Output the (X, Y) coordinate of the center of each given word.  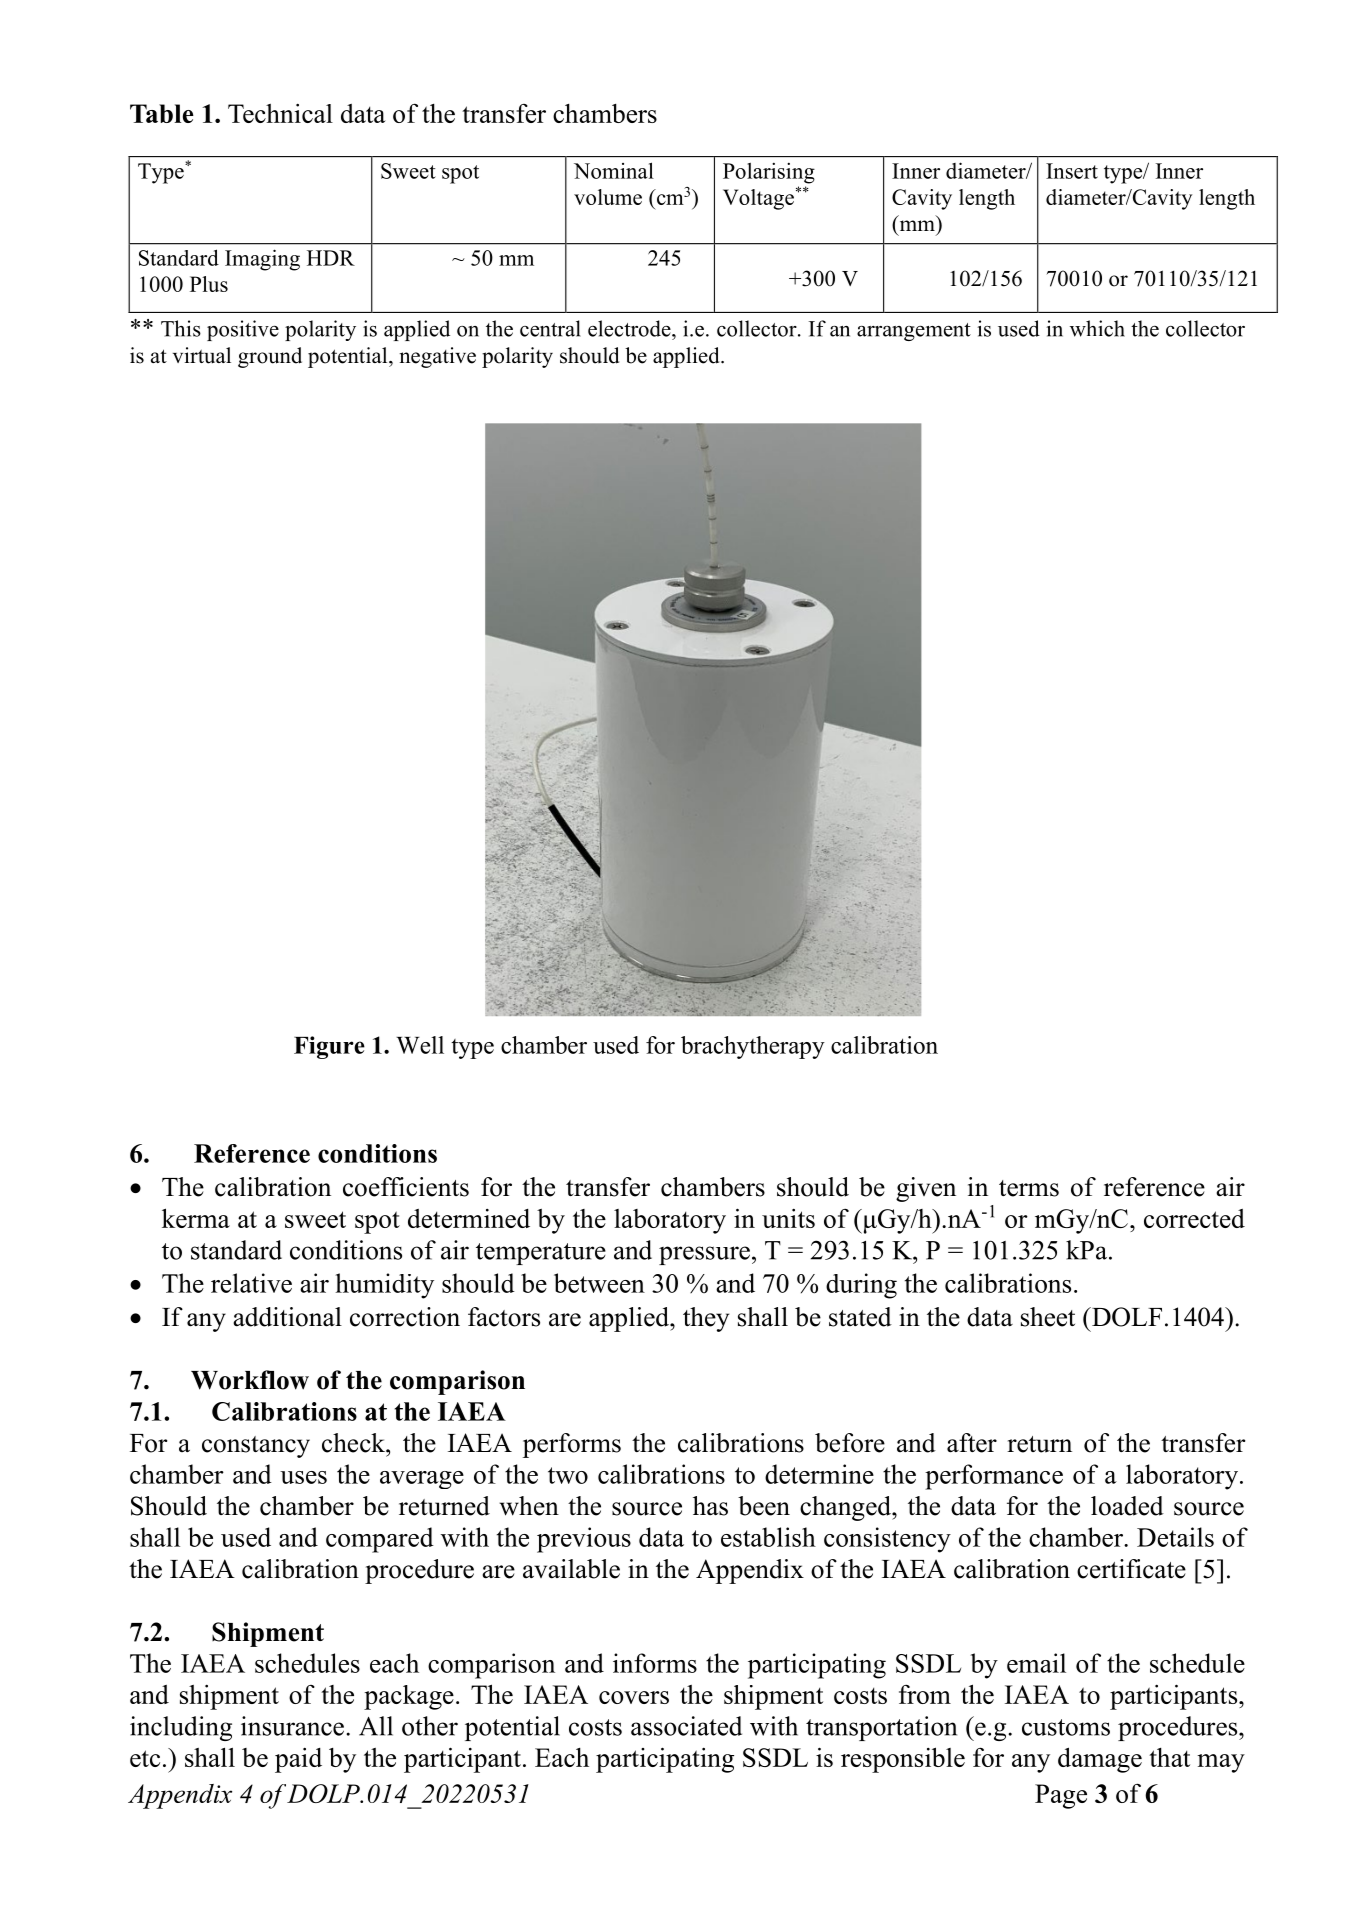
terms (1029, 1188)
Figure (329, 1047)
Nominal (614, 170)
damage (1100, 1760)
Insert (1072, 171)
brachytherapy (753, 1047)
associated (686, 1726)
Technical (280, 113)
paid (298, 1760)
